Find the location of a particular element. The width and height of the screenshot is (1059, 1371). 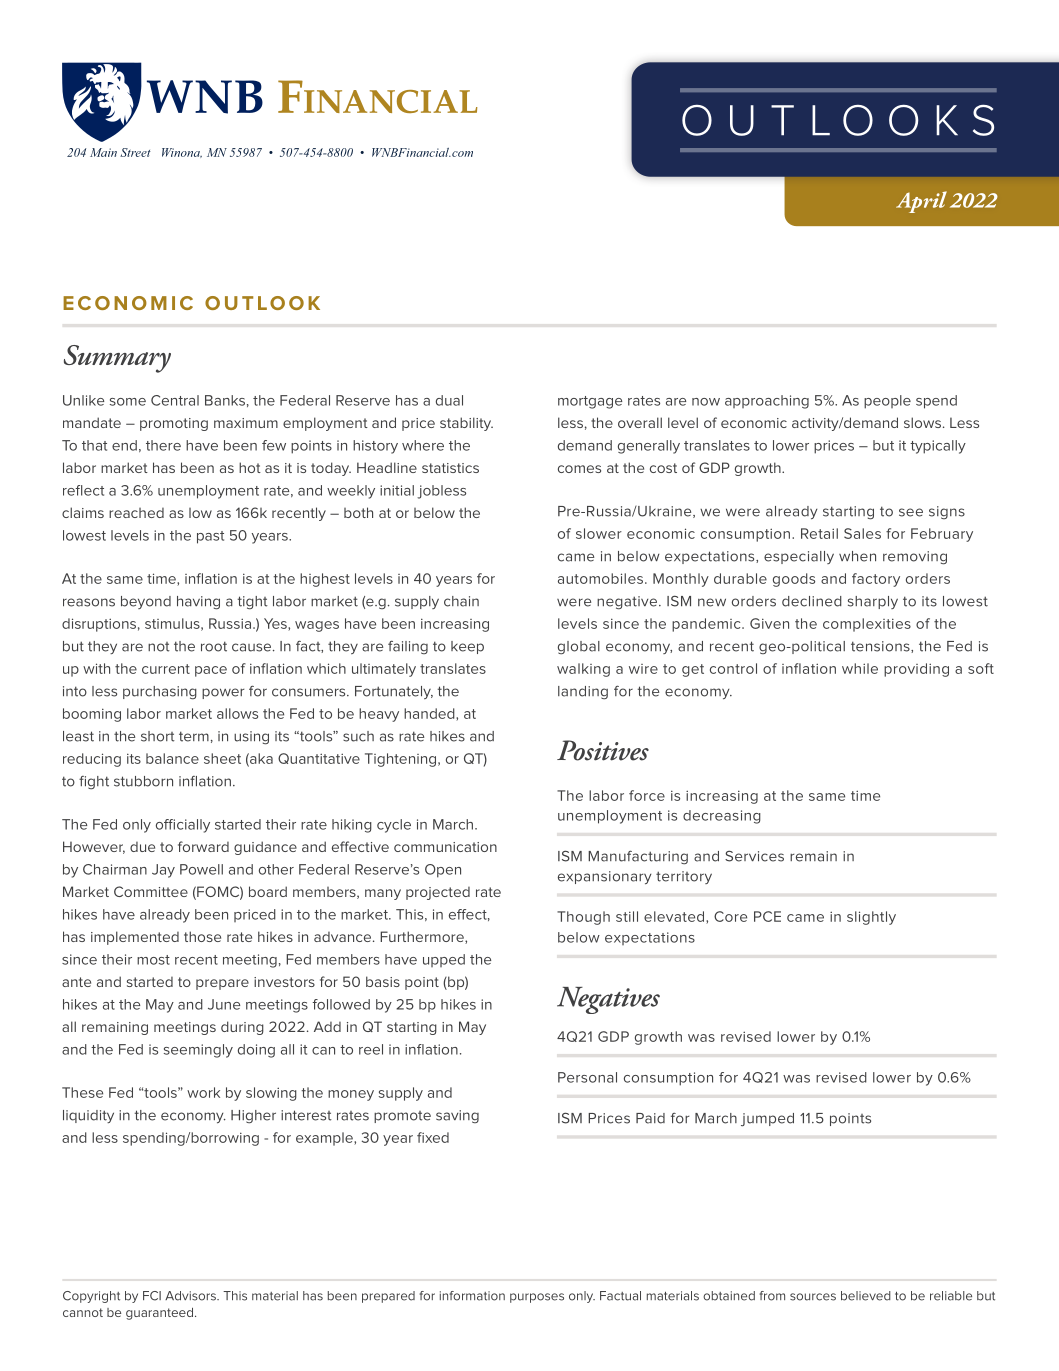

mortgage is located at coordinates (590, 402).
